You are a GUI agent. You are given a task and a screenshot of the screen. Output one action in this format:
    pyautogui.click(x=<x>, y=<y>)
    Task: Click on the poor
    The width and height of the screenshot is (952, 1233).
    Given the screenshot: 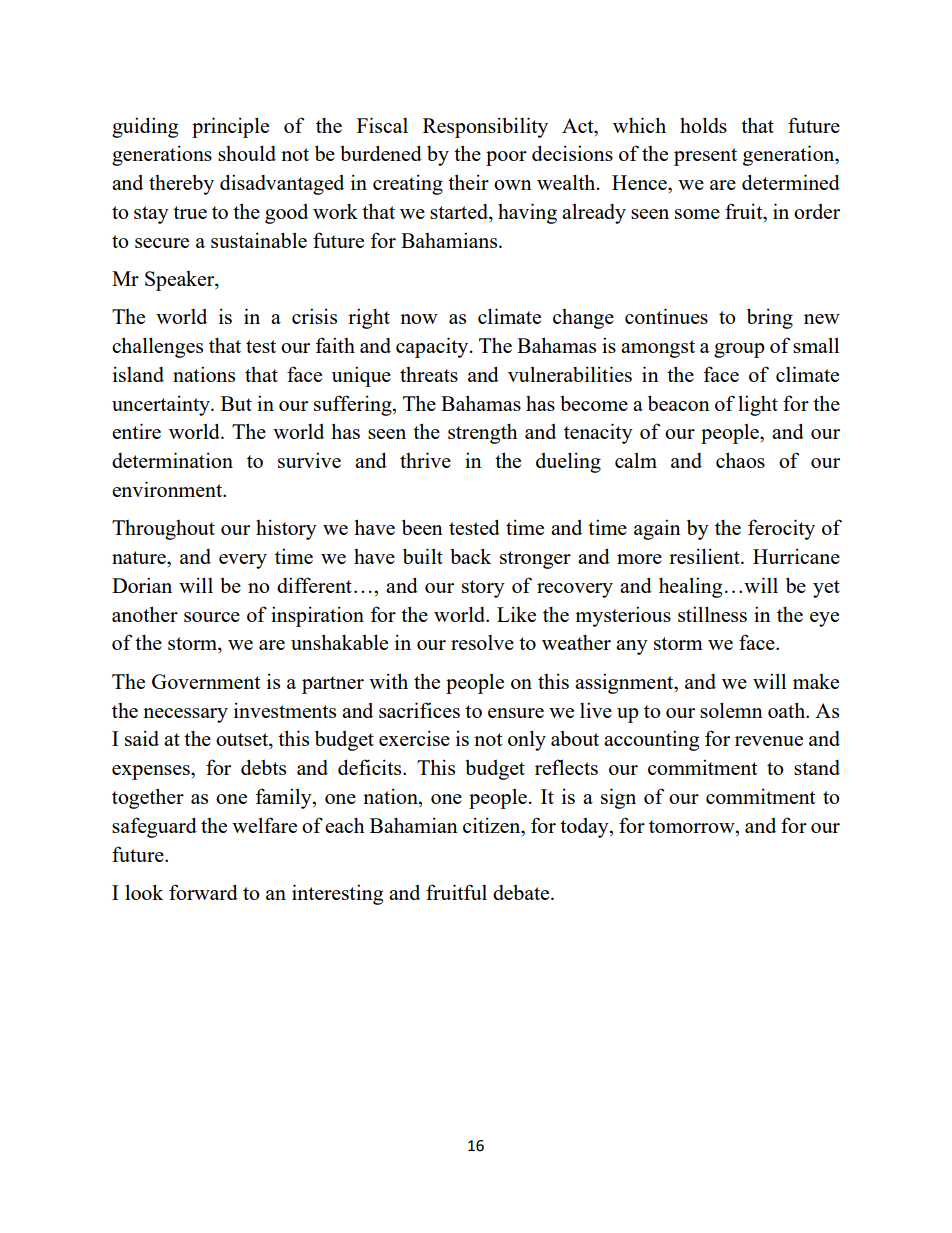 What is the action you would take?
    pyautogui.click(x=506, y=158)
